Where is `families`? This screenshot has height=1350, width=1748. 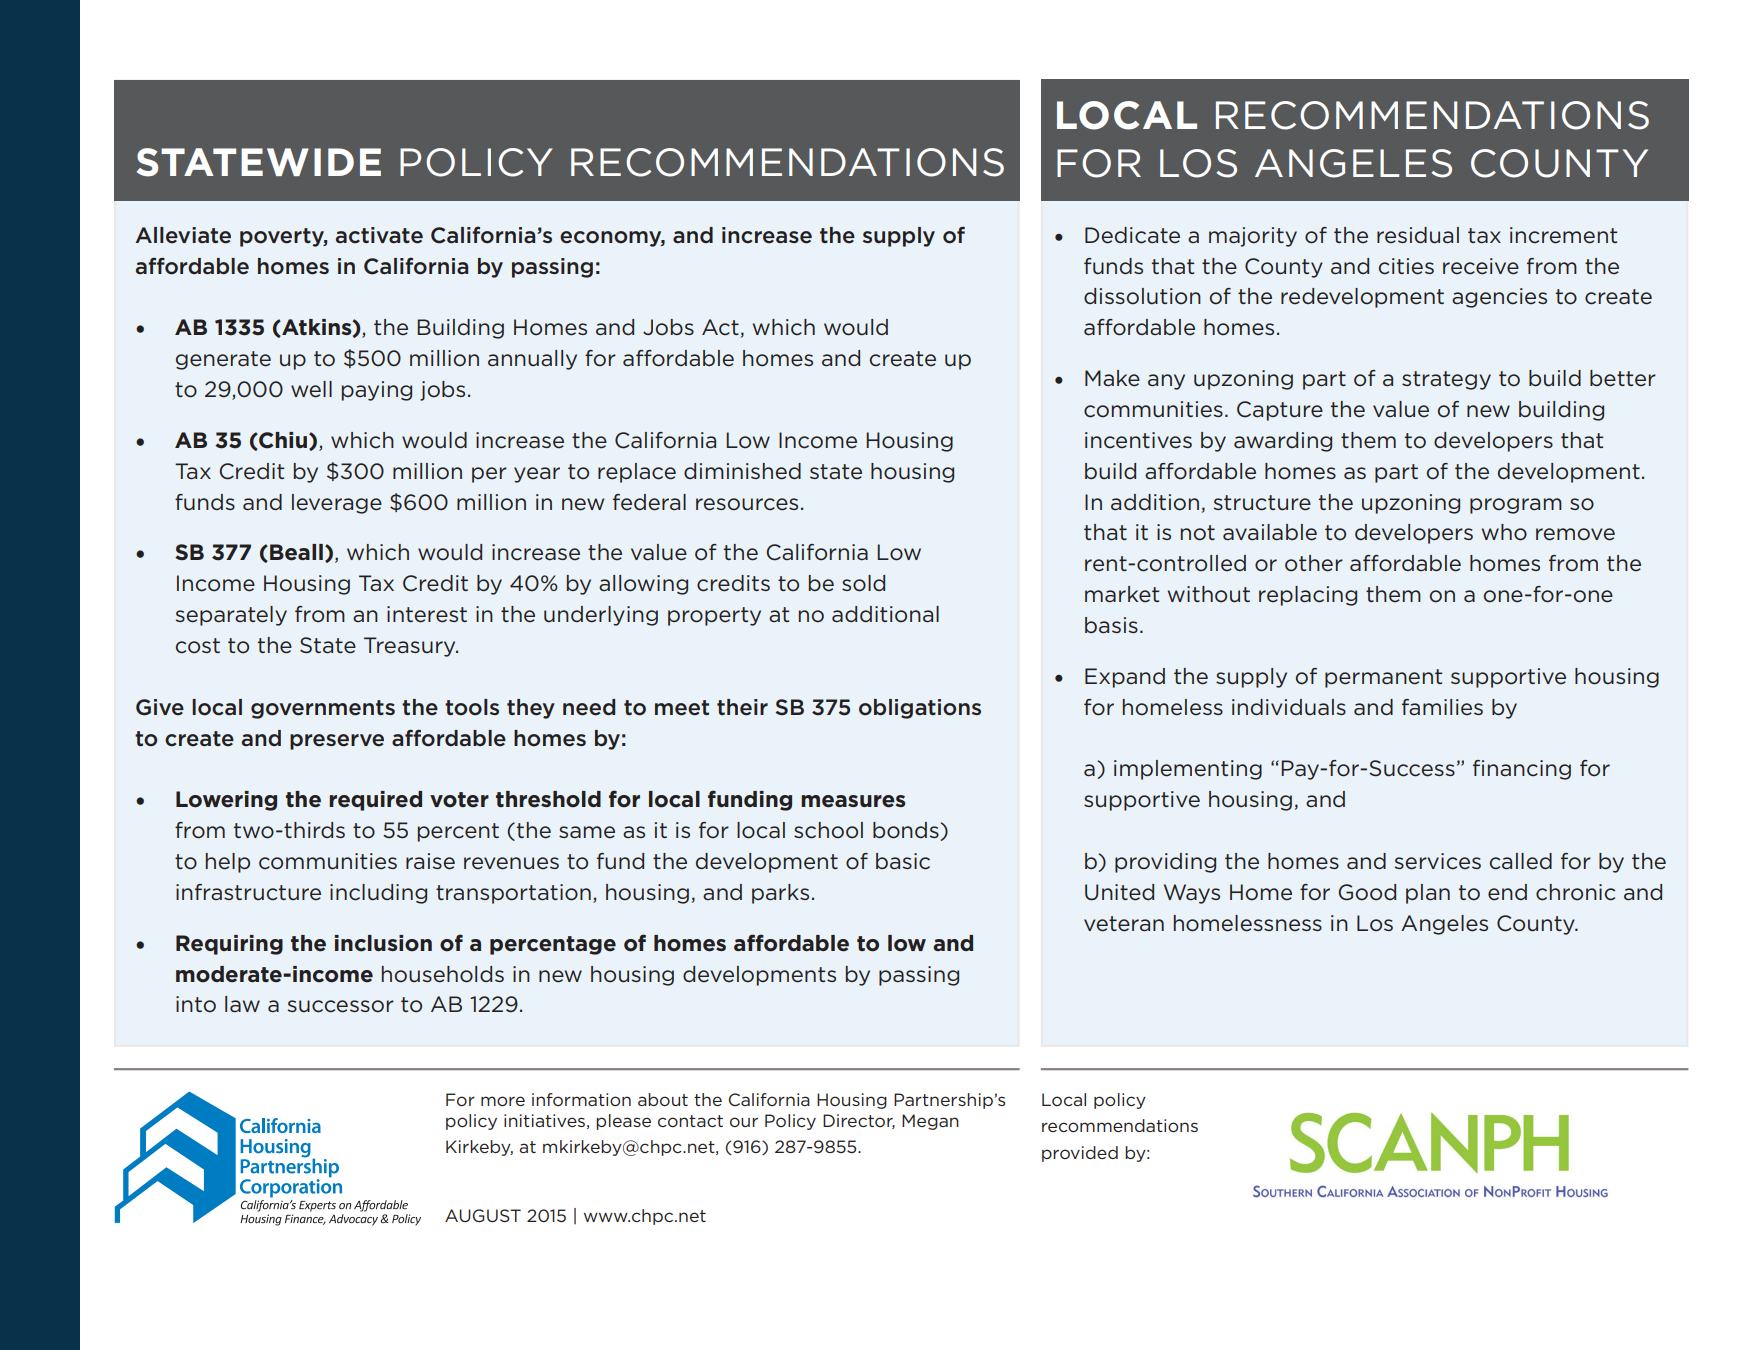
families is located at coordinates (1442, 707).
